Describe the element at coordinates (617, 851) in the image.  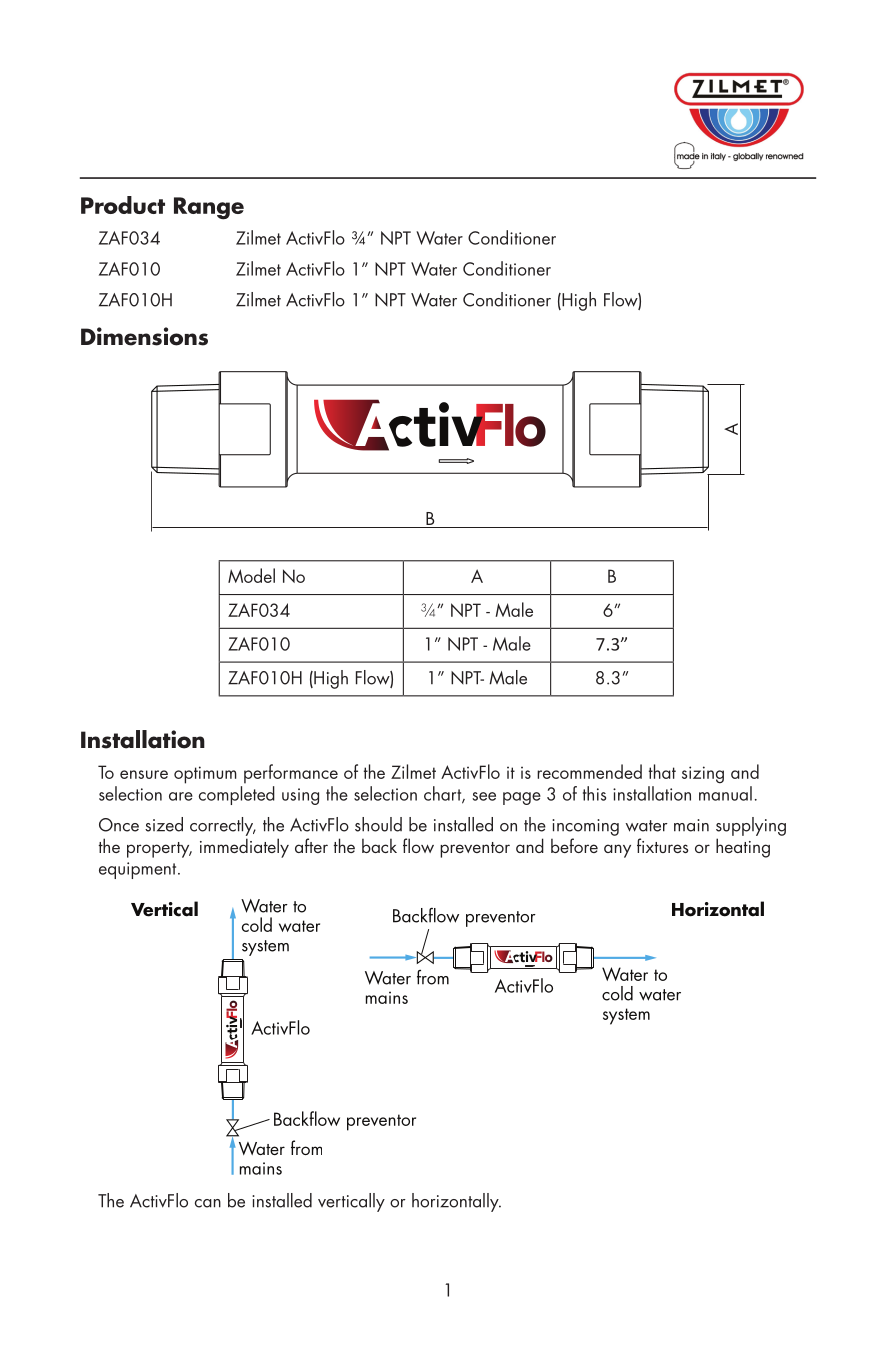
I see `any` at that location.
